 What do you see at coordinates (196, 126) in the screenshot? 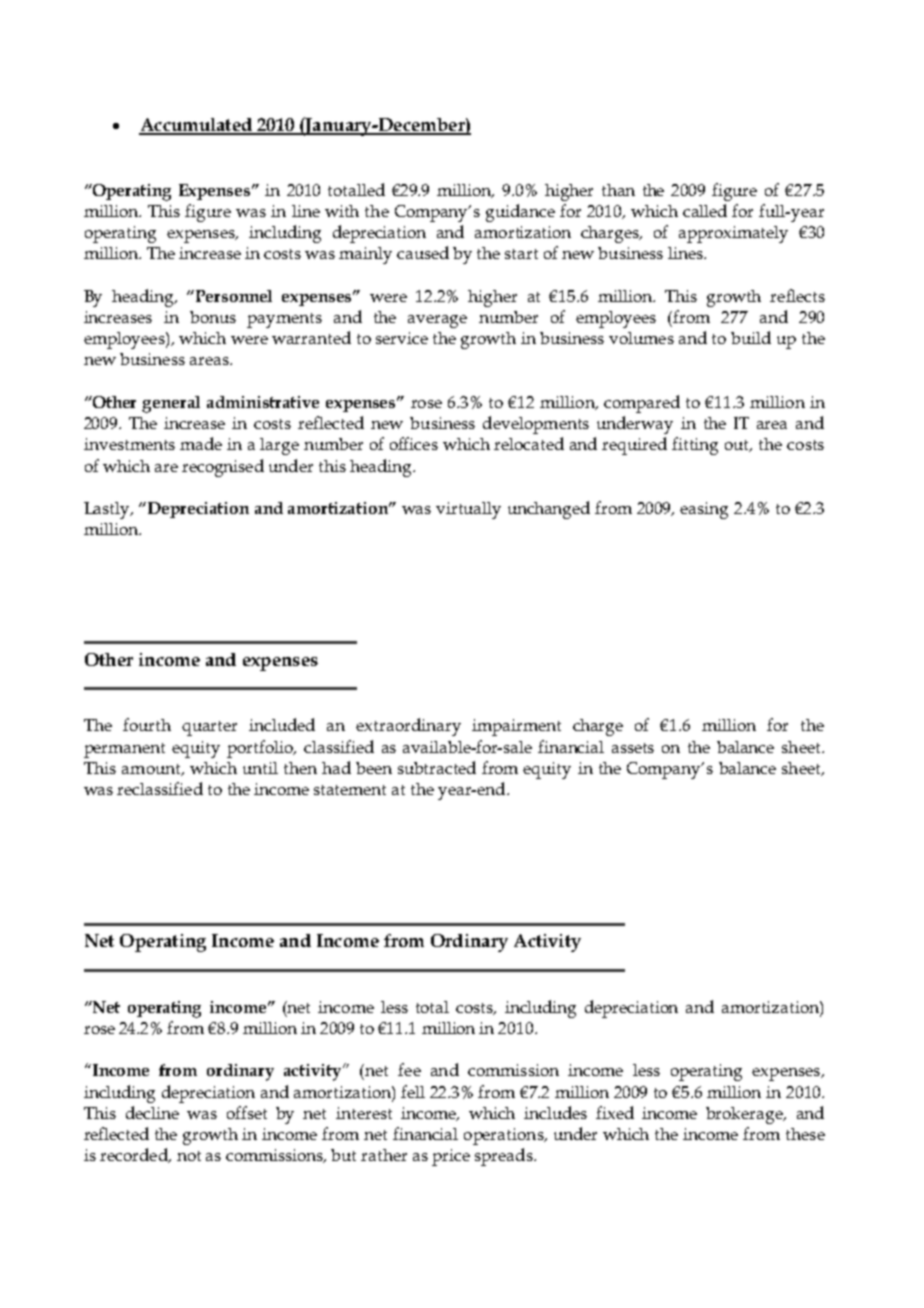
I see `Accumulated` at bounding box center [196, 126].
